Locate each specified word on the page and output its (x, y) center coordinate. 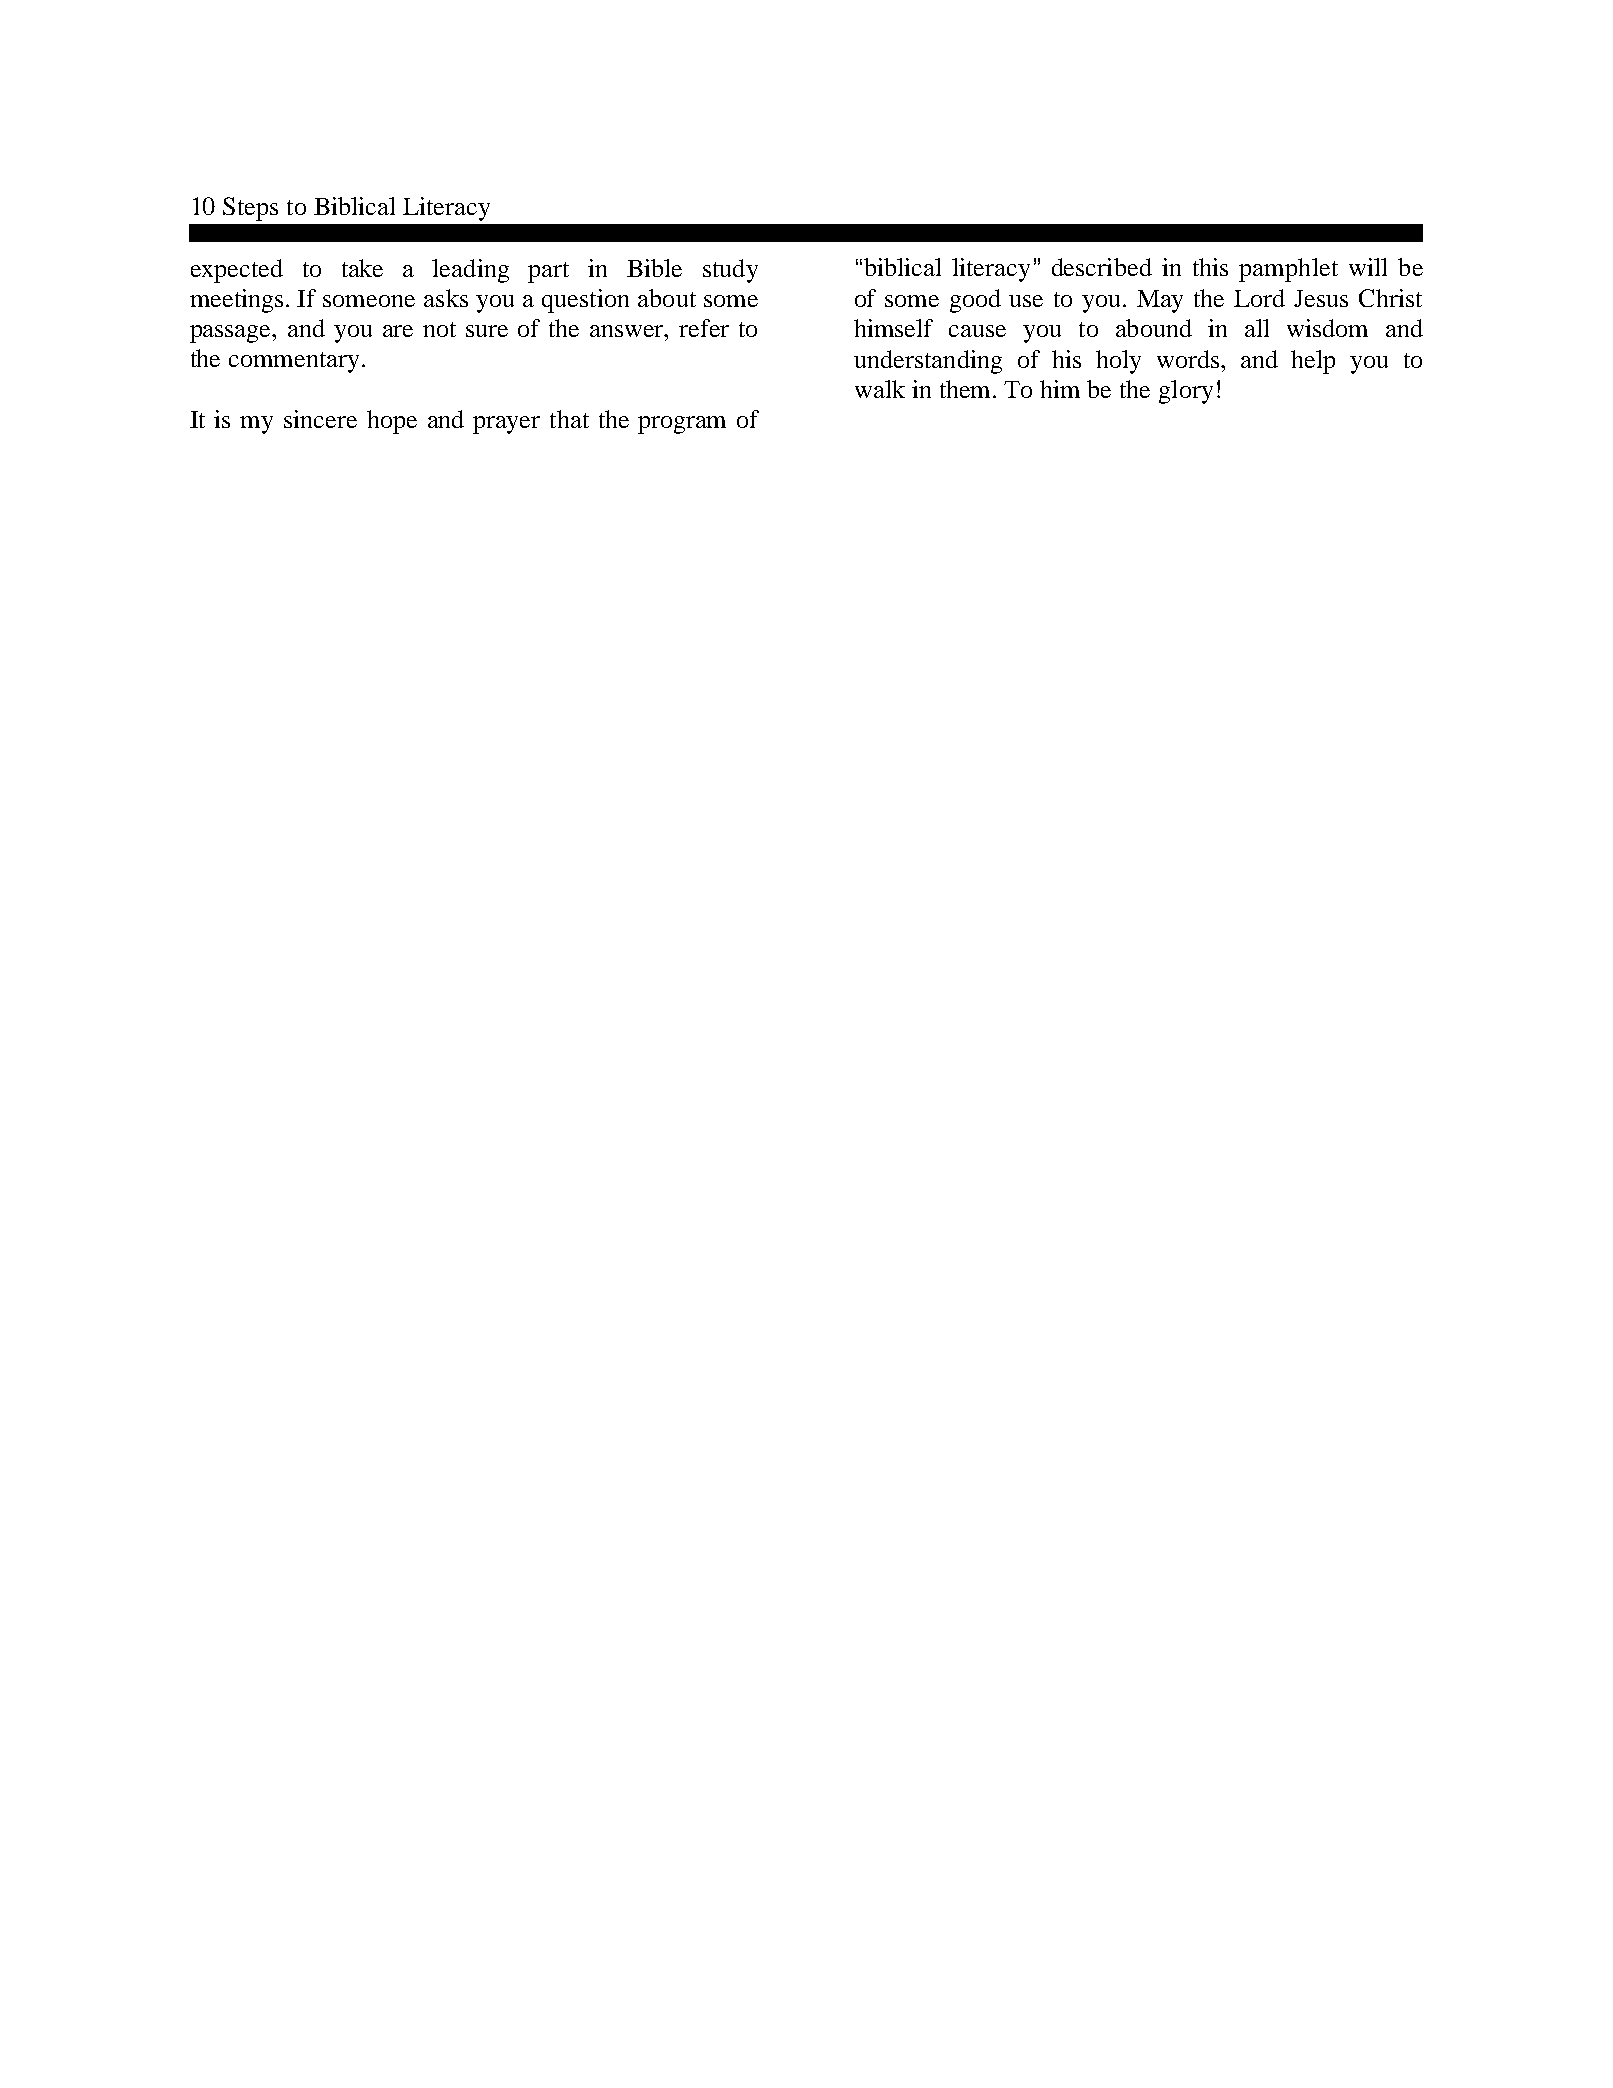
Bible (654, 268)
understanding (928, 362)
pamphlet (1288, 270)
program (682, 425)
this (1210, 267)
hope (392, 422)
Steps (250, 209)
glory (1186, 392)
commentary (294, 362)
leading (470, 271)
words (1189, 359)
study (730, 271)
